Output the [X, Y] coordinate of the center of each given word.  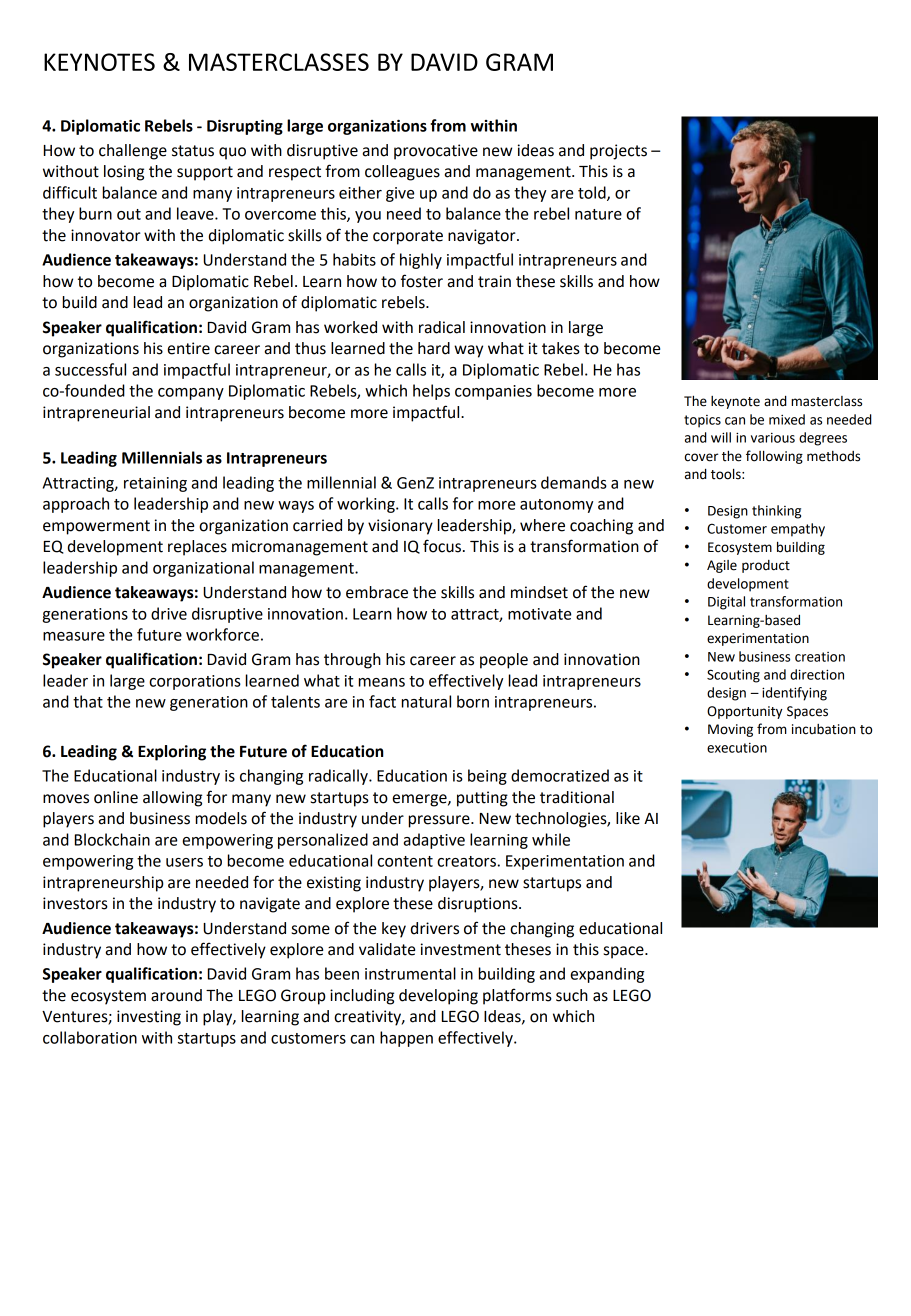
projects [618, 152]
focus [442, 546]
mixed [787, 419]
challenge [133, 152]
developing [438, 997]
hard [434, 348]
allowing [172, 799]
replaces [197, 548]
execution [737, 748]
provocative [436, 152]
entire [189, 348]
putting [482, 799]
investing [149, 1018]
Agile [722, 566]
